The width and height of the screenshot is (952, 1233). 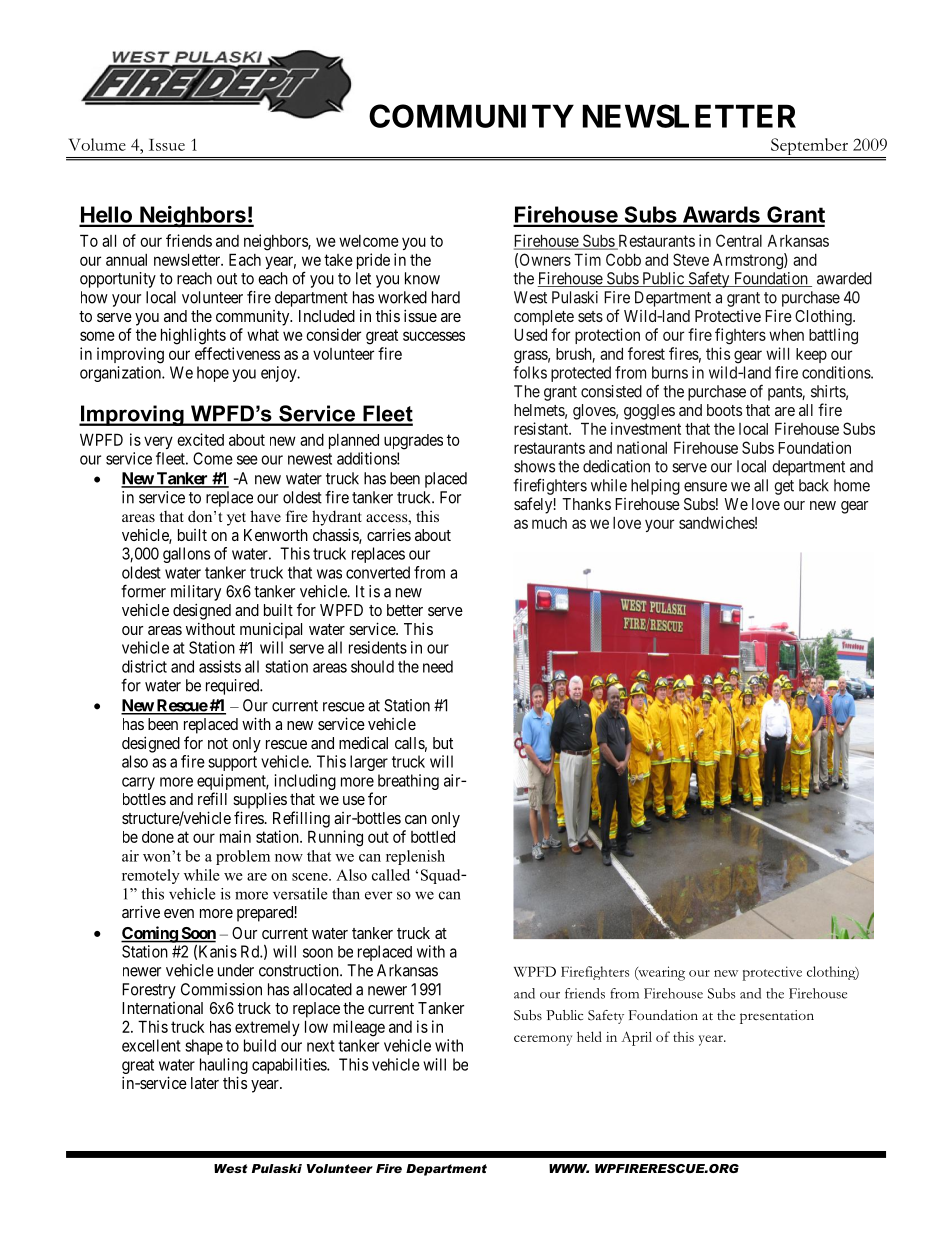 What do you see at coordinates (205, 1083) in the screenshot?
I see `later` at bounding box center [205, 1083].
